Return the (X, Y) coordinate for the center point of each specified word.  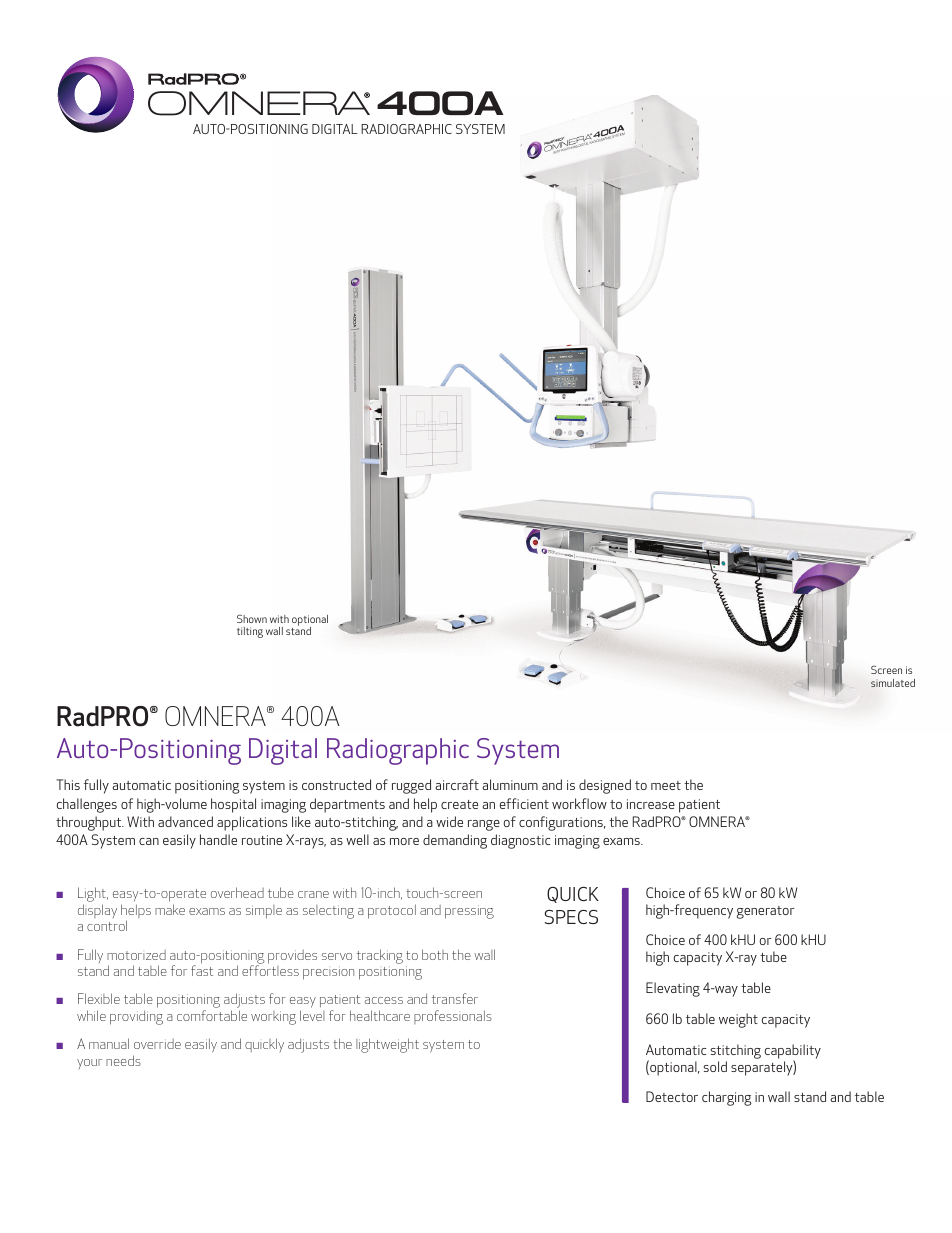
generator (766, 912)
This (68, 784)
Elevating (673, 989)
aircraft (457, 784)
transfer (455, 998)
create (459, 804)
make (170, 909)
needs (123, 1060)
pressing (469, 912)
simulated (893, 683)
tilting (250, 632)
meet (666, 785)
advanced (185, 821)
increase (651, 804)
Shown (252, 618)
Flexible (99, 998)
